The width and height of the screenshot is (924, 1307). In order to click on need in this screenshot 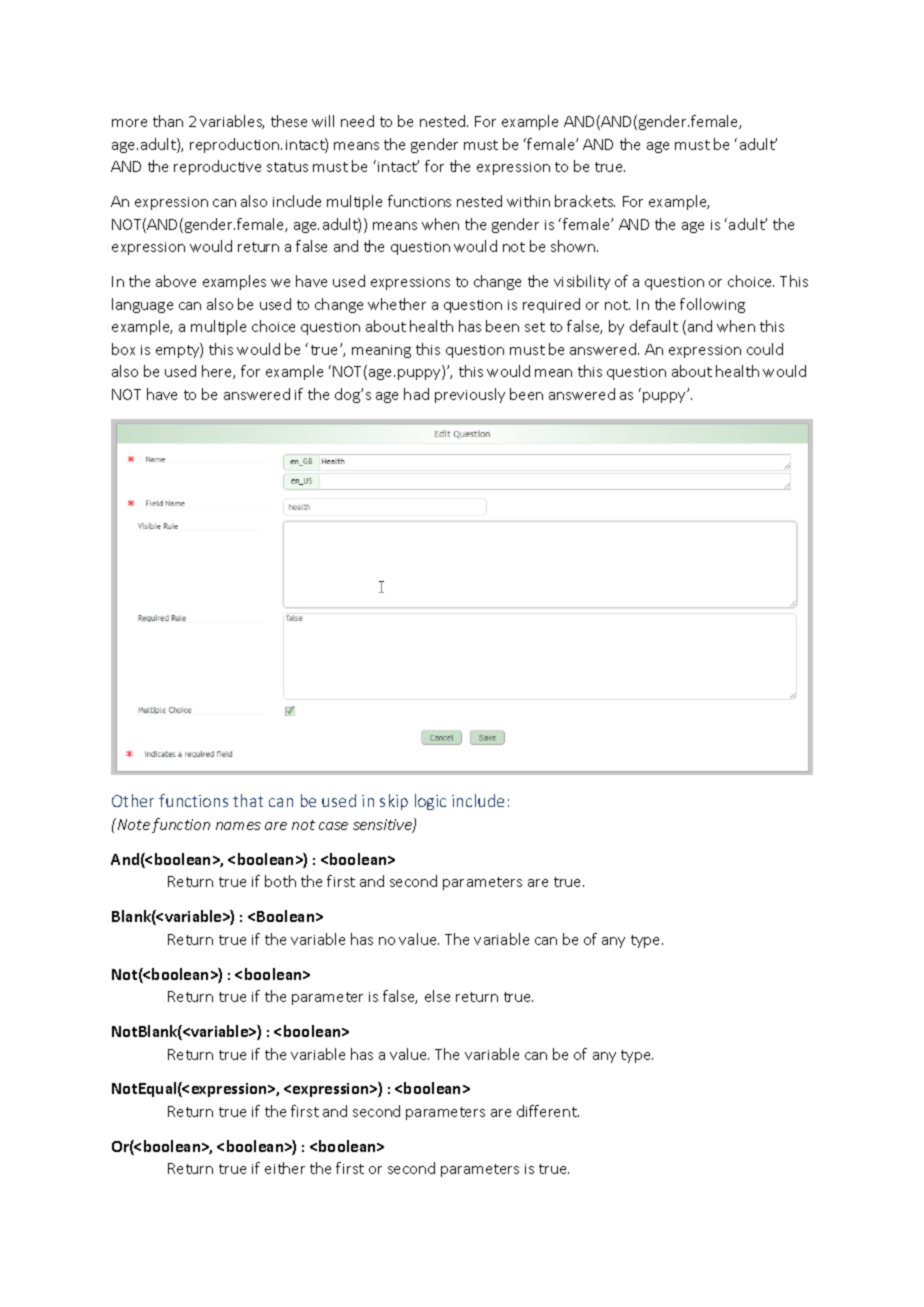, I will do `click(357, 121)`.
